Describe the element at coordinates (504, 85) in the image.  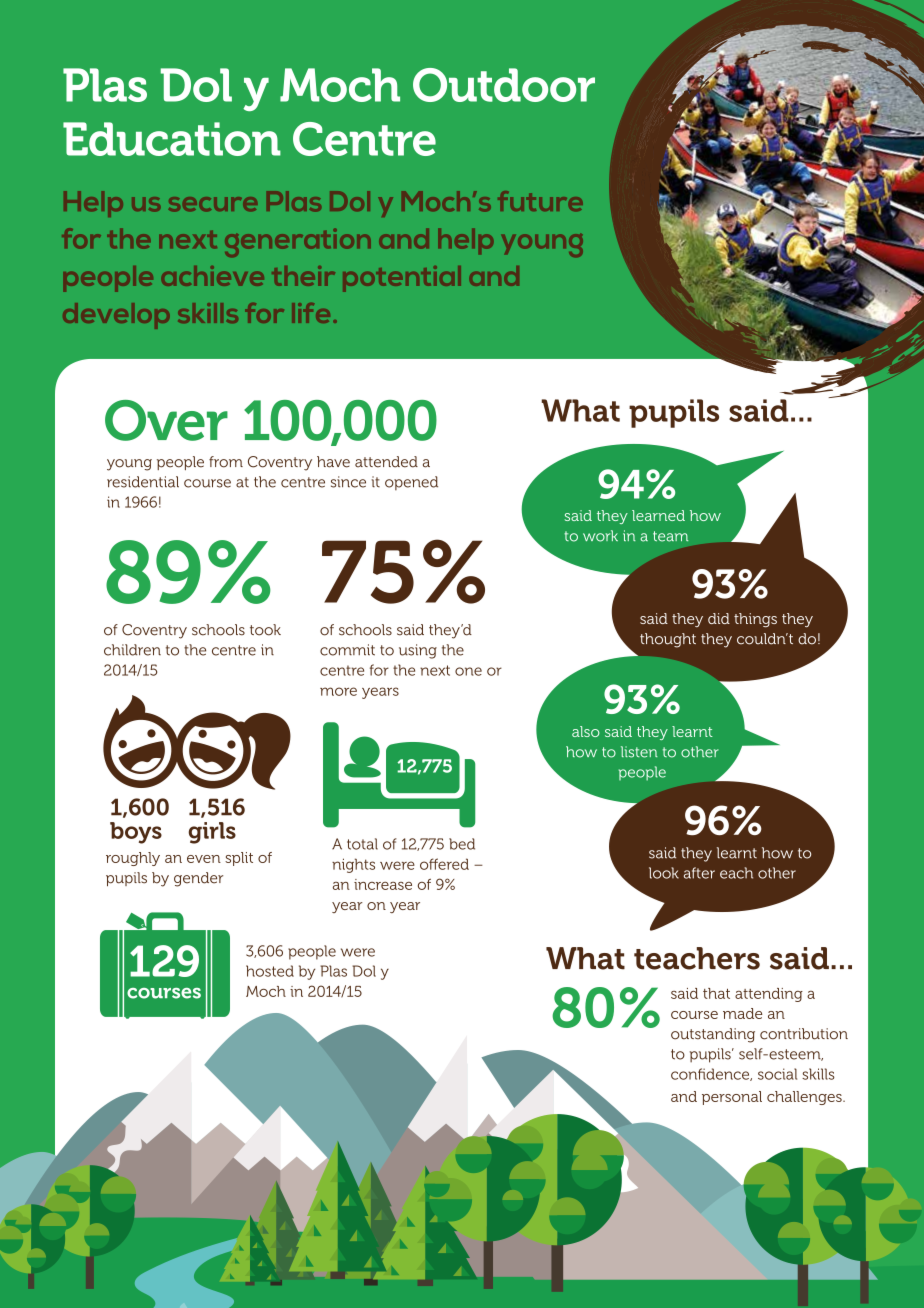
I see `Outdoor` at that location.
